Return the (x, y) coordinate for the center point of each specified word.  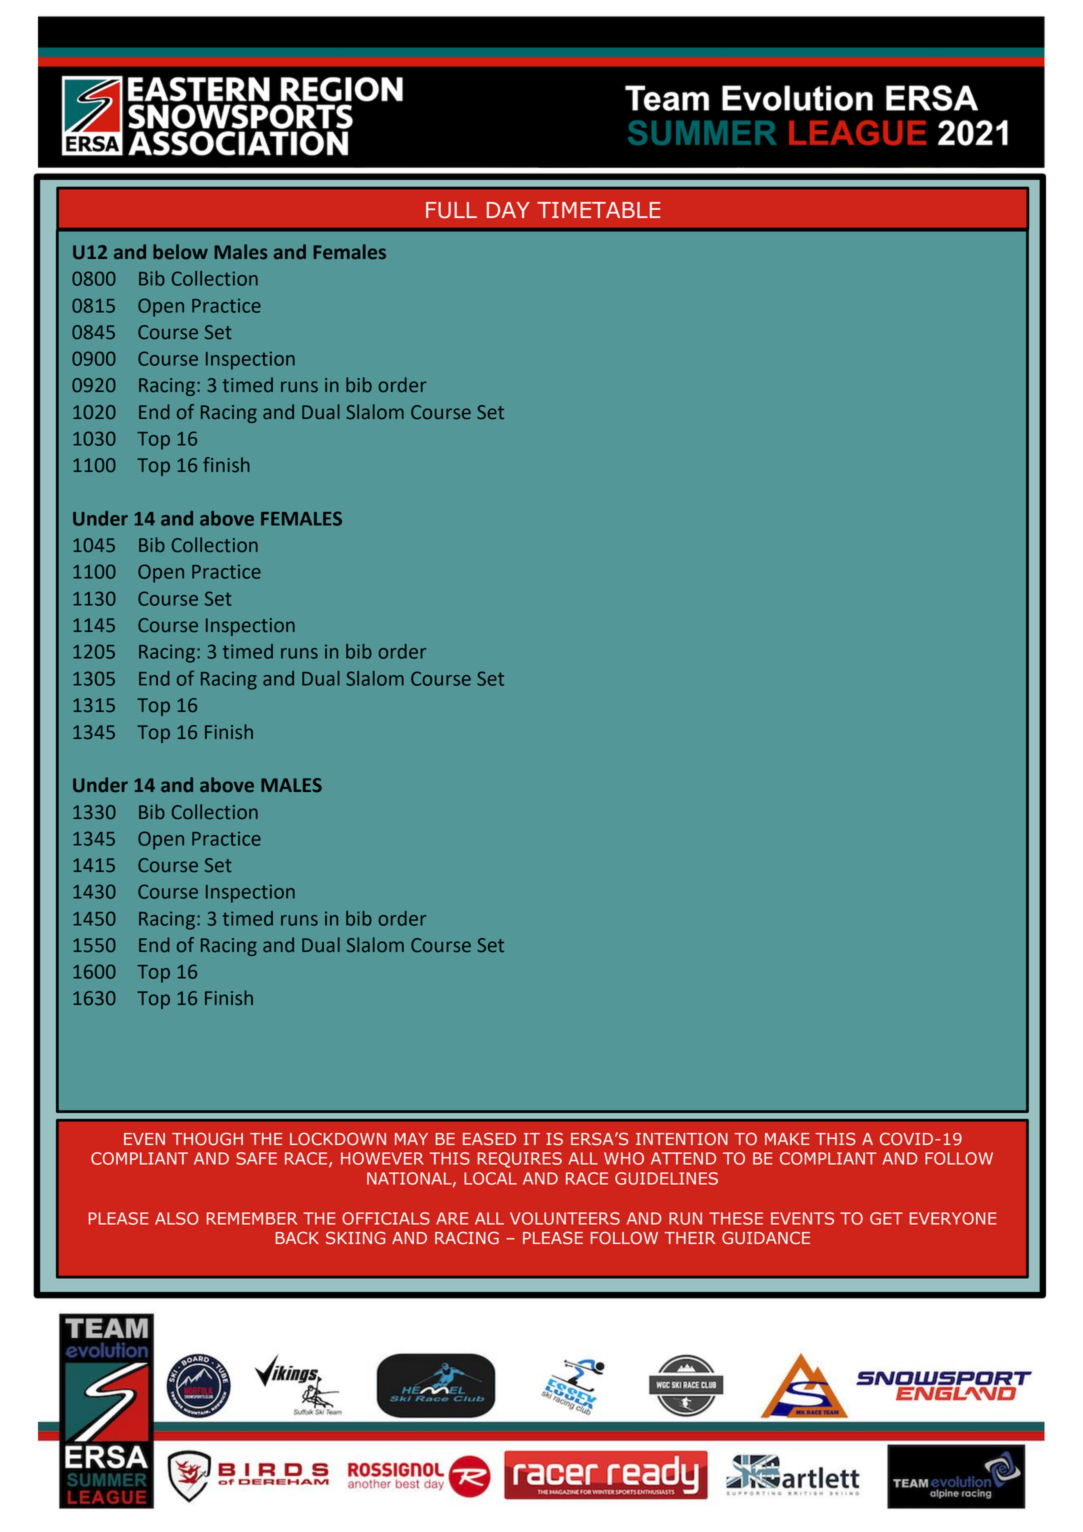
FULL (451, 210)
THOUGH (207, 1139)
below (180, 251)
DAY (508, 210)
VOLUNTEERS (565, 1218)
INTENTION (682, 1139)
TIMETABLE (599, 210)
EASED (489, 1139)
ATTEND (683, 1158)
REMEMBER (251, 1218)
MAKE (787, 1139)
